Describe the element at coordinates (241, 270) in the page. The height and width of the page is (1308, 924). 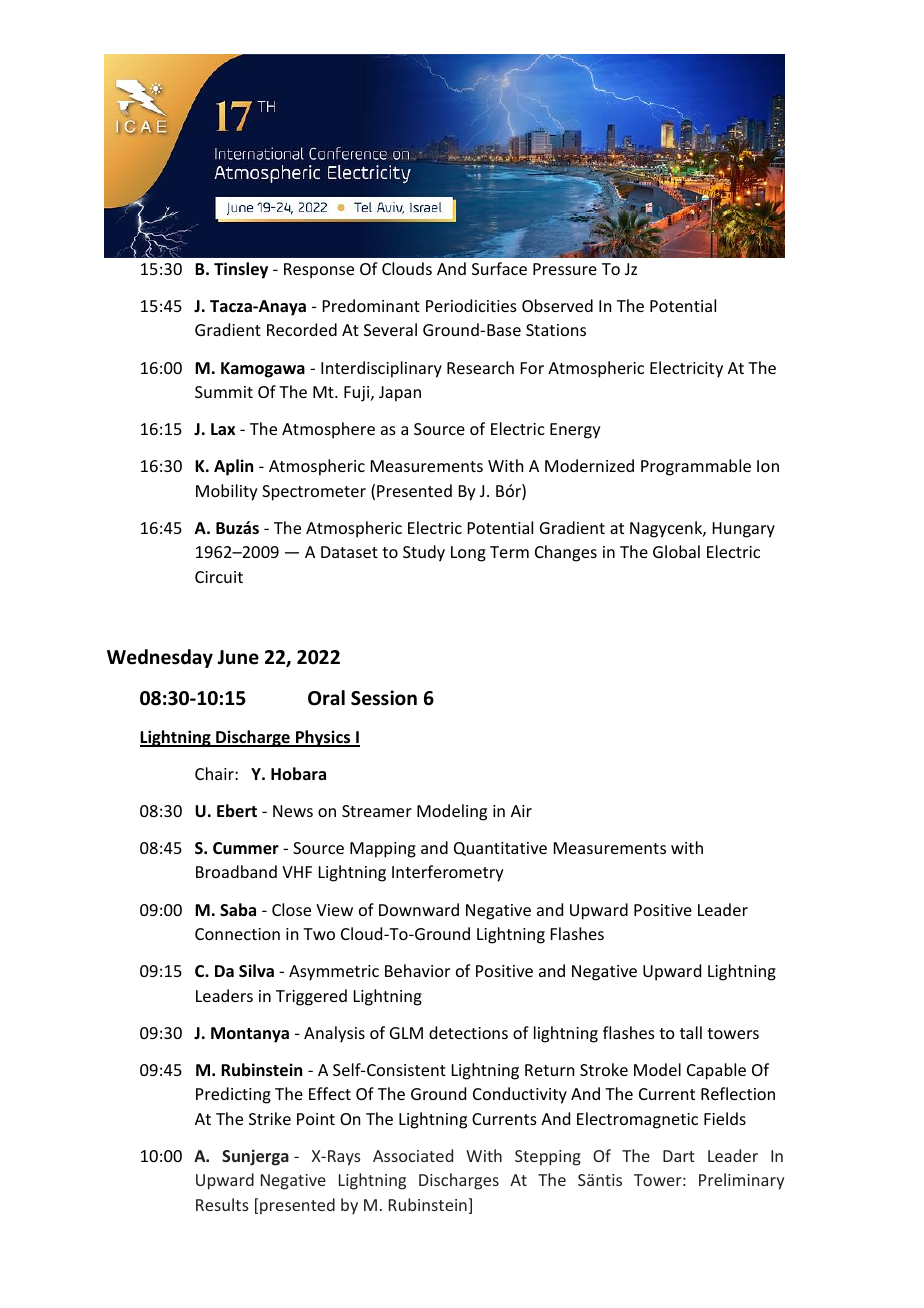
I see `Tinsley` at that location.
